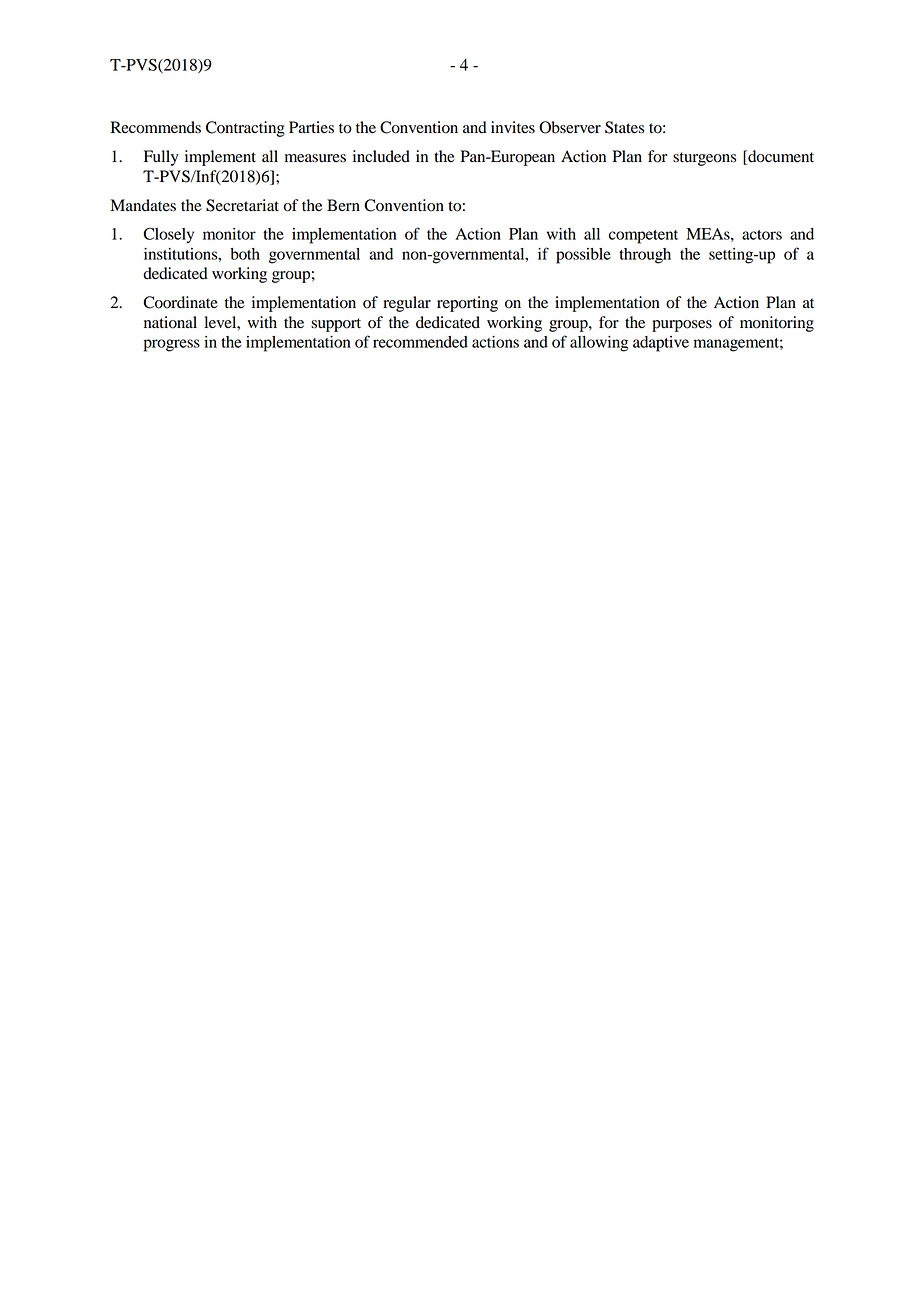 This screenshot has height=1309, width=924. I want to click on Closely, so click(168, 235).
